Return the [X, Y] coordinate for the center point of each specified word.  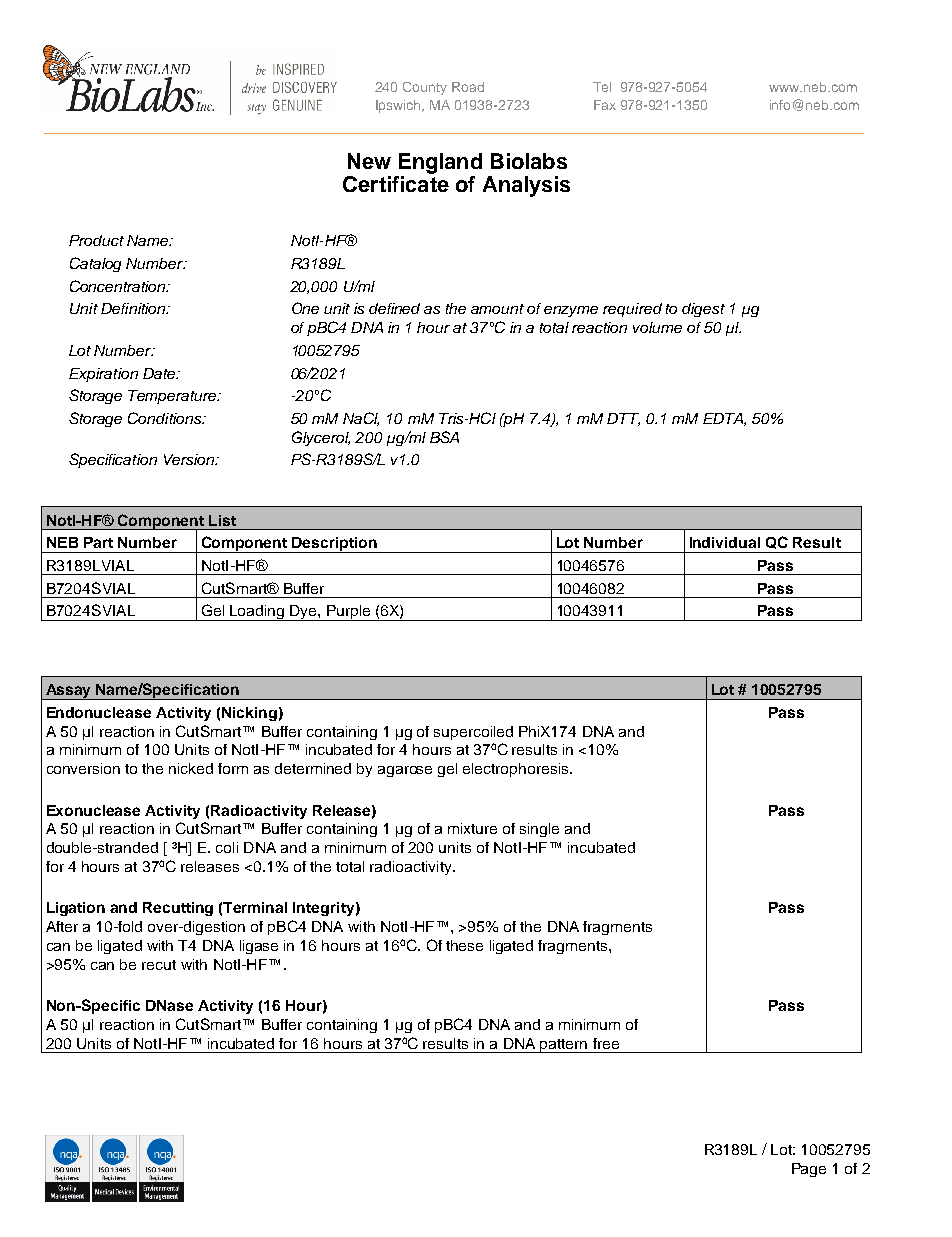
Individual [725, 542]
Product [96, 240]
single [539, 830]
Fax [605, 105]
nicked [191, 768]
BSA [444, 437]
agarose [405, 771]
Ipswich [400, 106]
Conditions [166, 418]
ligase [259, 947]
